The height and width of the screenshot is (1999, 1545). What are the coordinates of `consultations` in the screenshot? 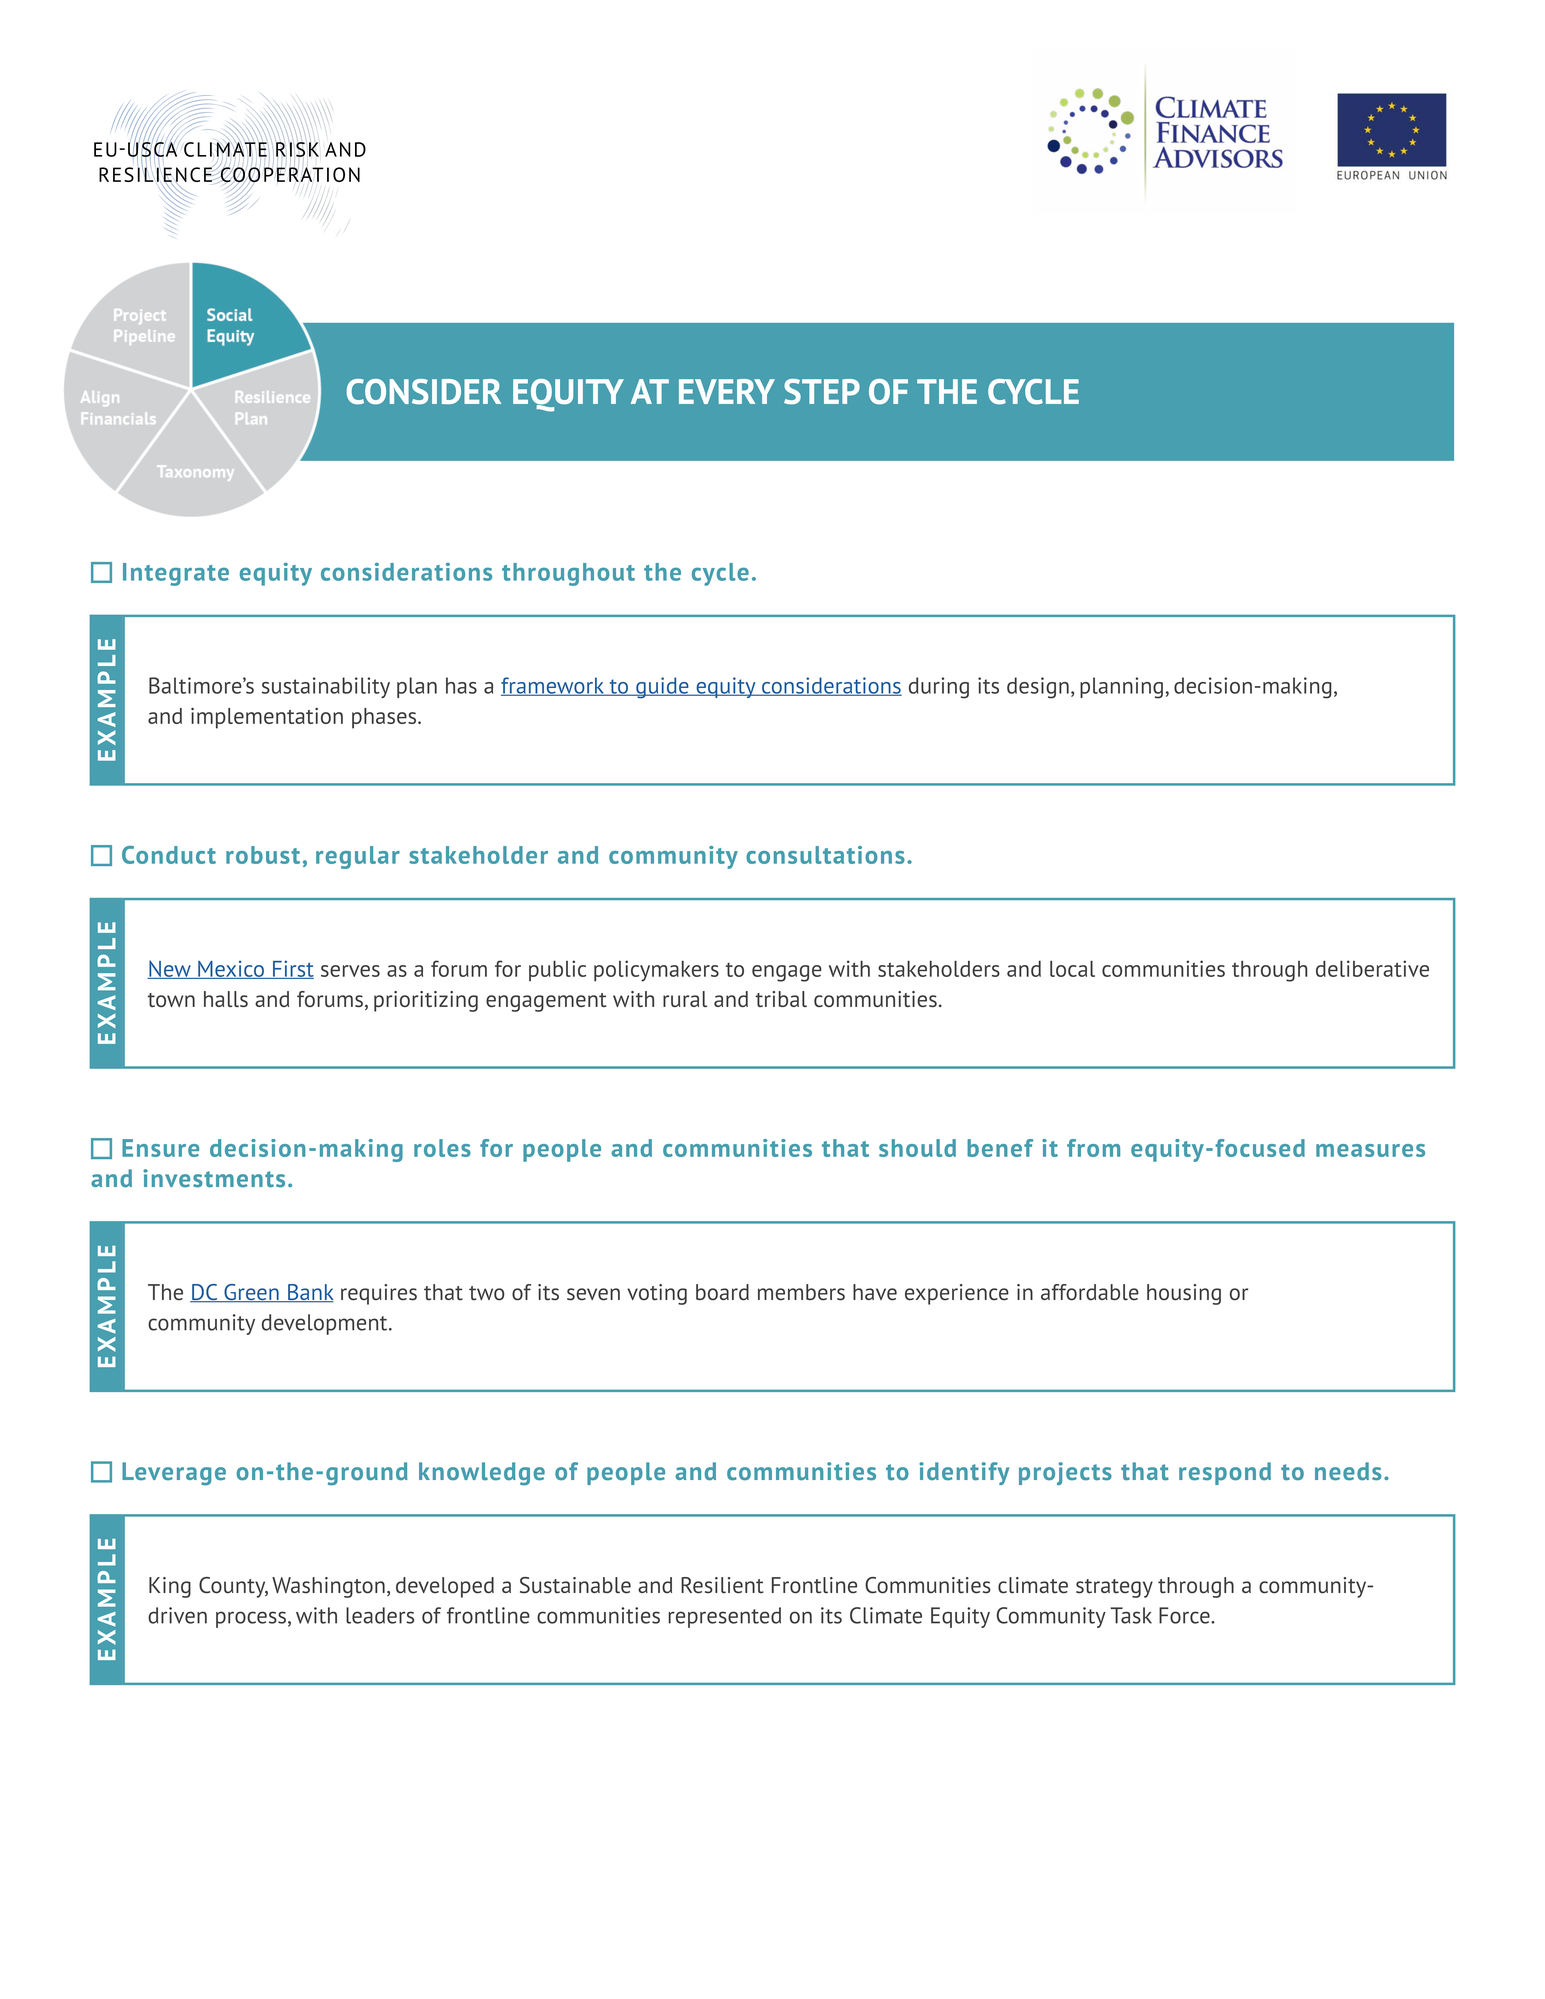 It's located at (825, 855).
